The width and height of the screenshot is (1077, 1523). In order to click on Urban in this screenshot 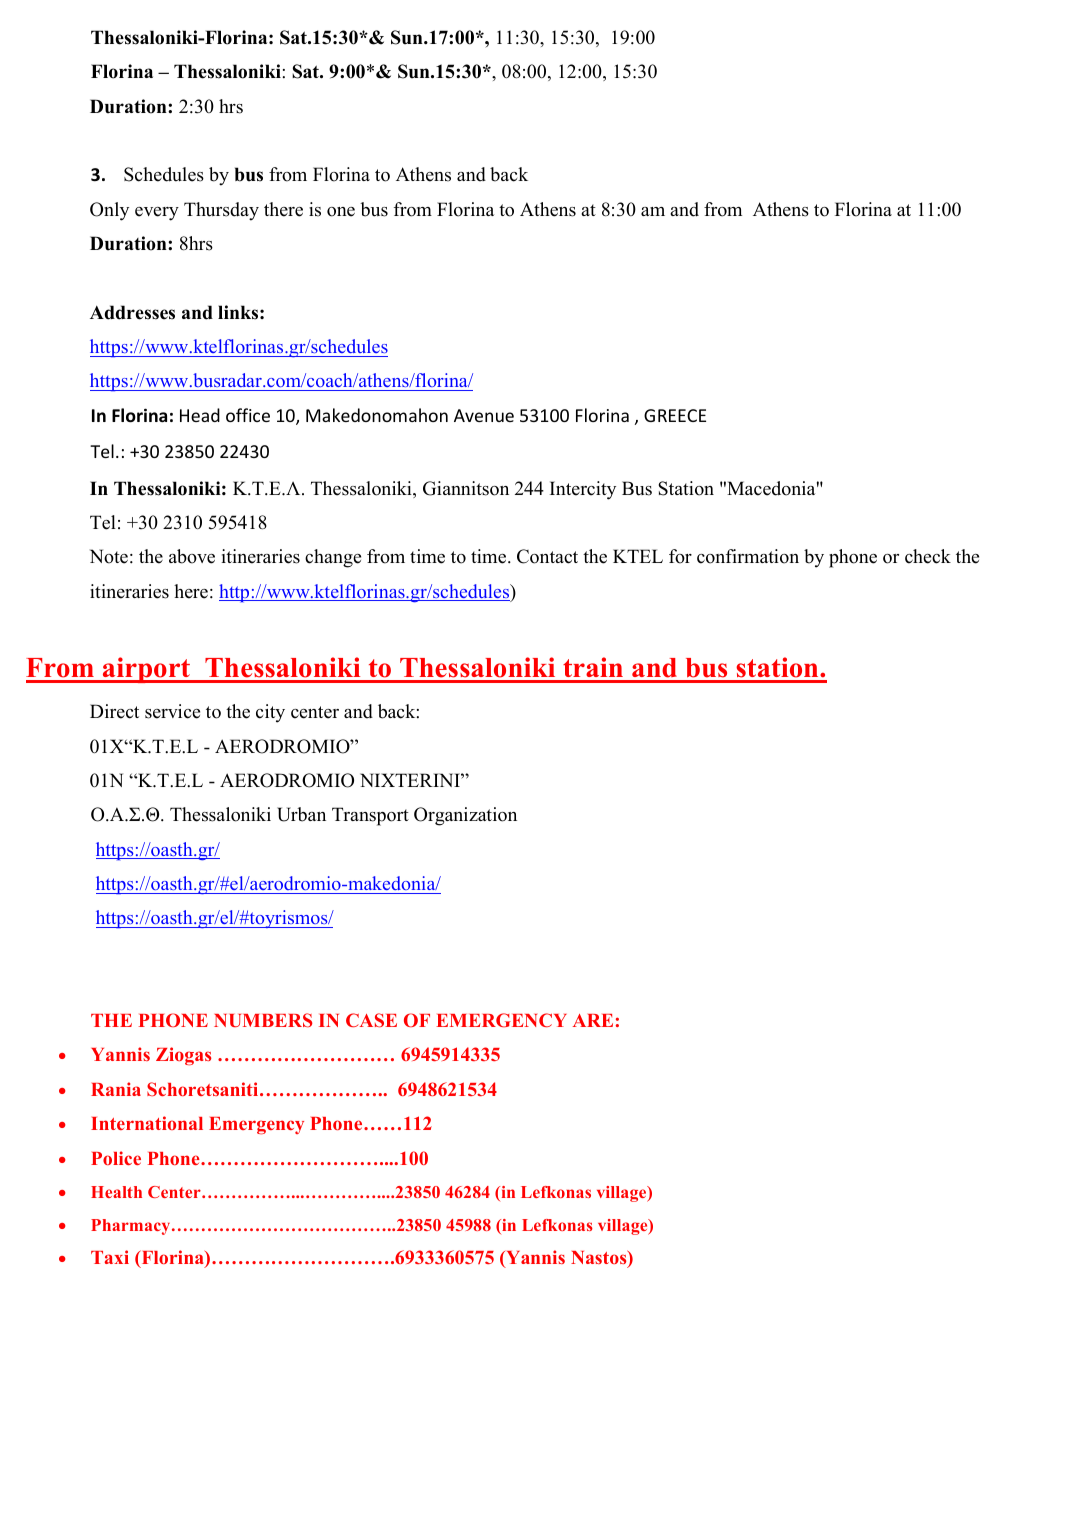, I will do `click(301, 814)`.
